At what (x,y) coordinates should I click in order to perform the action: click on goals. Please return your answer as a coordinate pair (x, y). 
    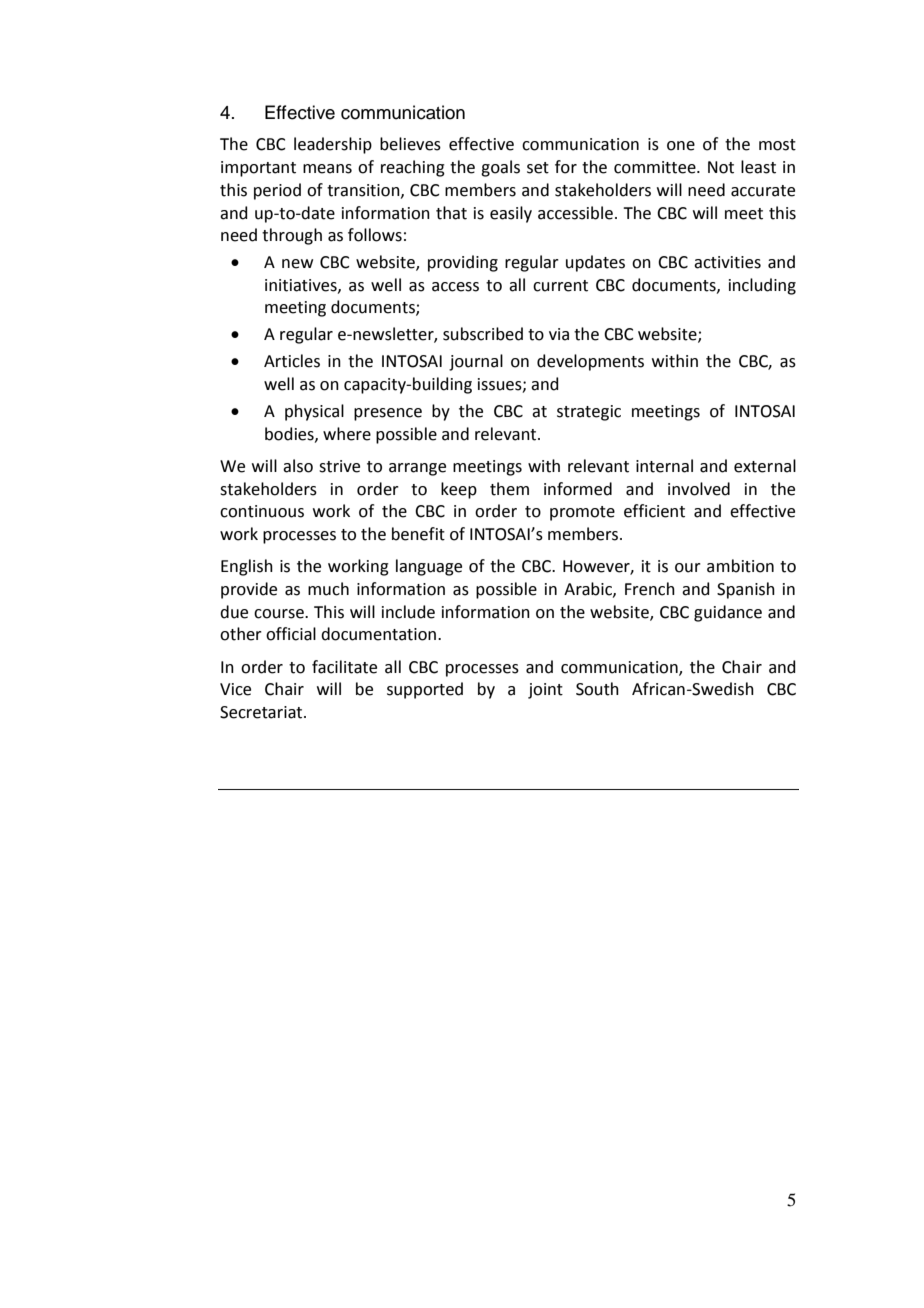
    Looking at the image, I should click on (500, 168).
